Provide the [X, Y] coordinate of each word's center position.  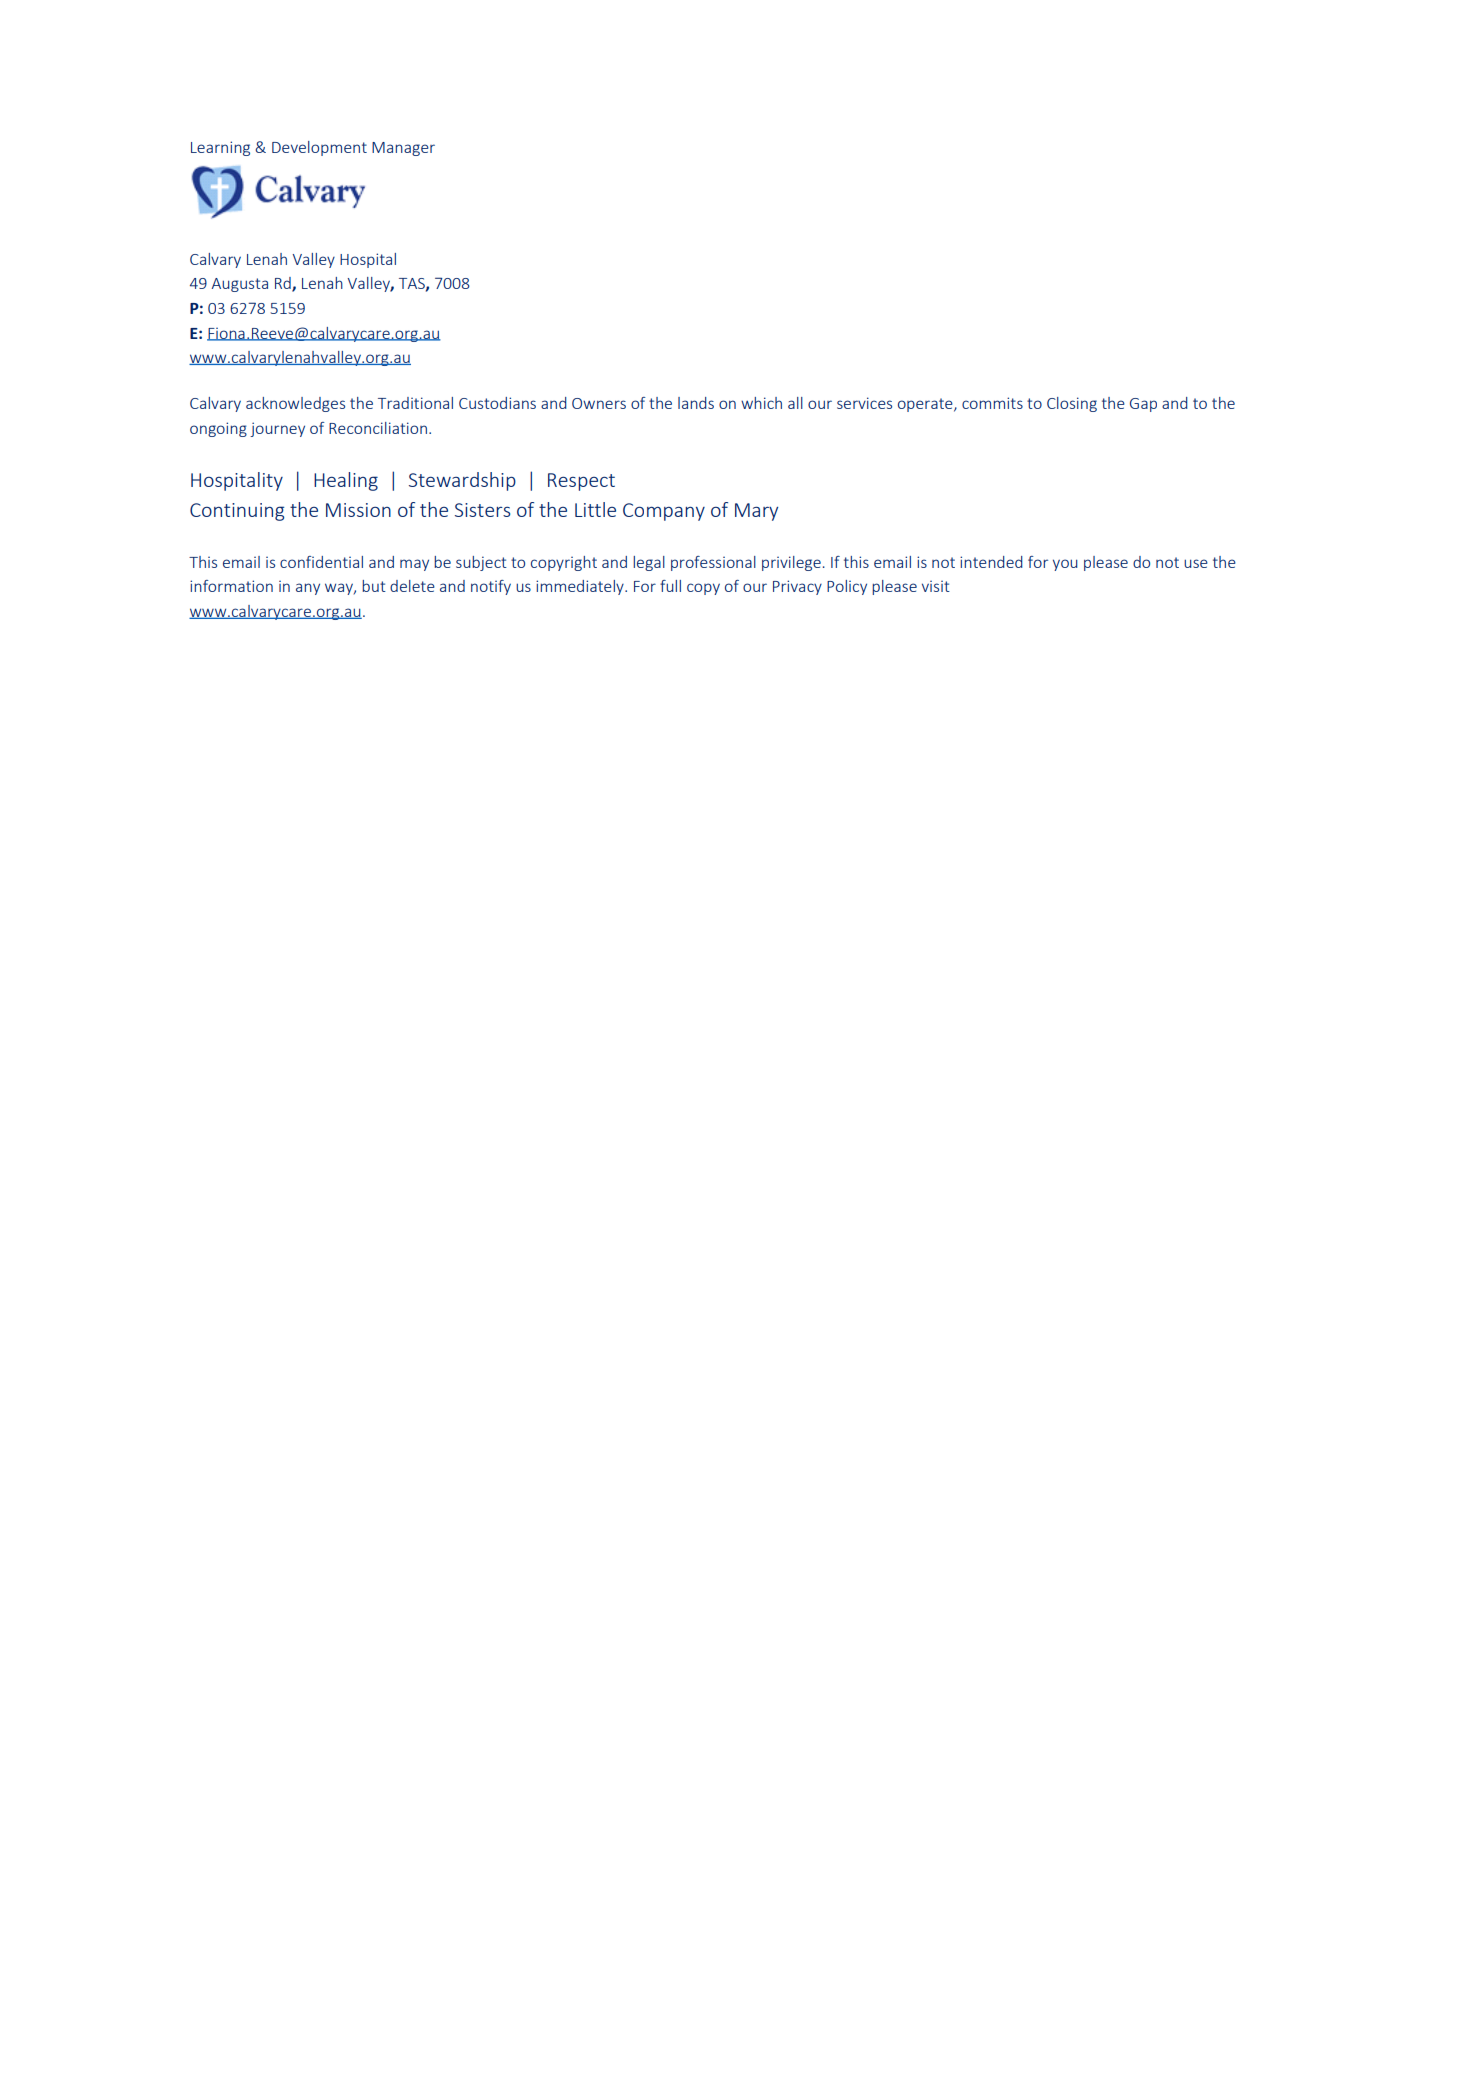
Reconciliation [378, 428]
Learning [220, 148]
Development [319, 148]
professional [713, 563]
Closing [1072, 404]
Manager [403, 149]
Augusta [239, 285]
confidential [321, 562]
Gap [1143, 405]
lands [696, 403]
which [761, 403]
